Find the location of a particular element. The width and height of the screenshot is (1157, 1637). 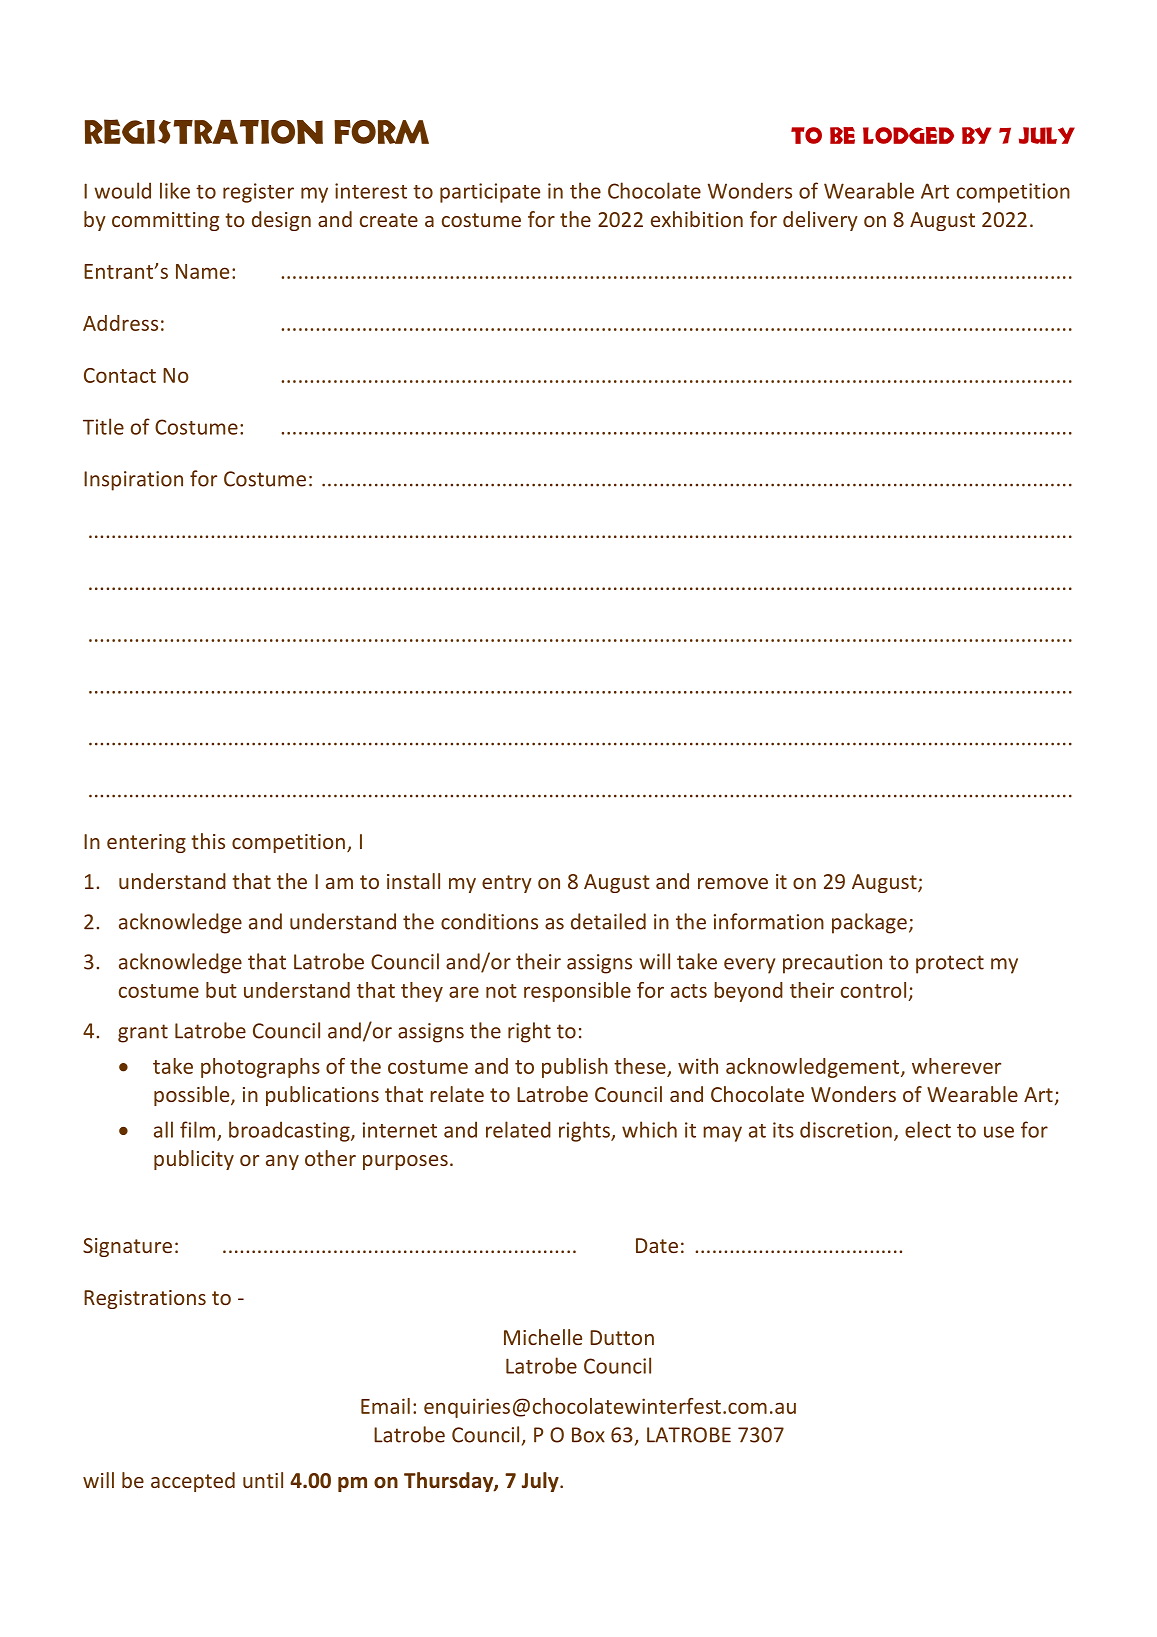

like is located at coordinates (175, 190).
